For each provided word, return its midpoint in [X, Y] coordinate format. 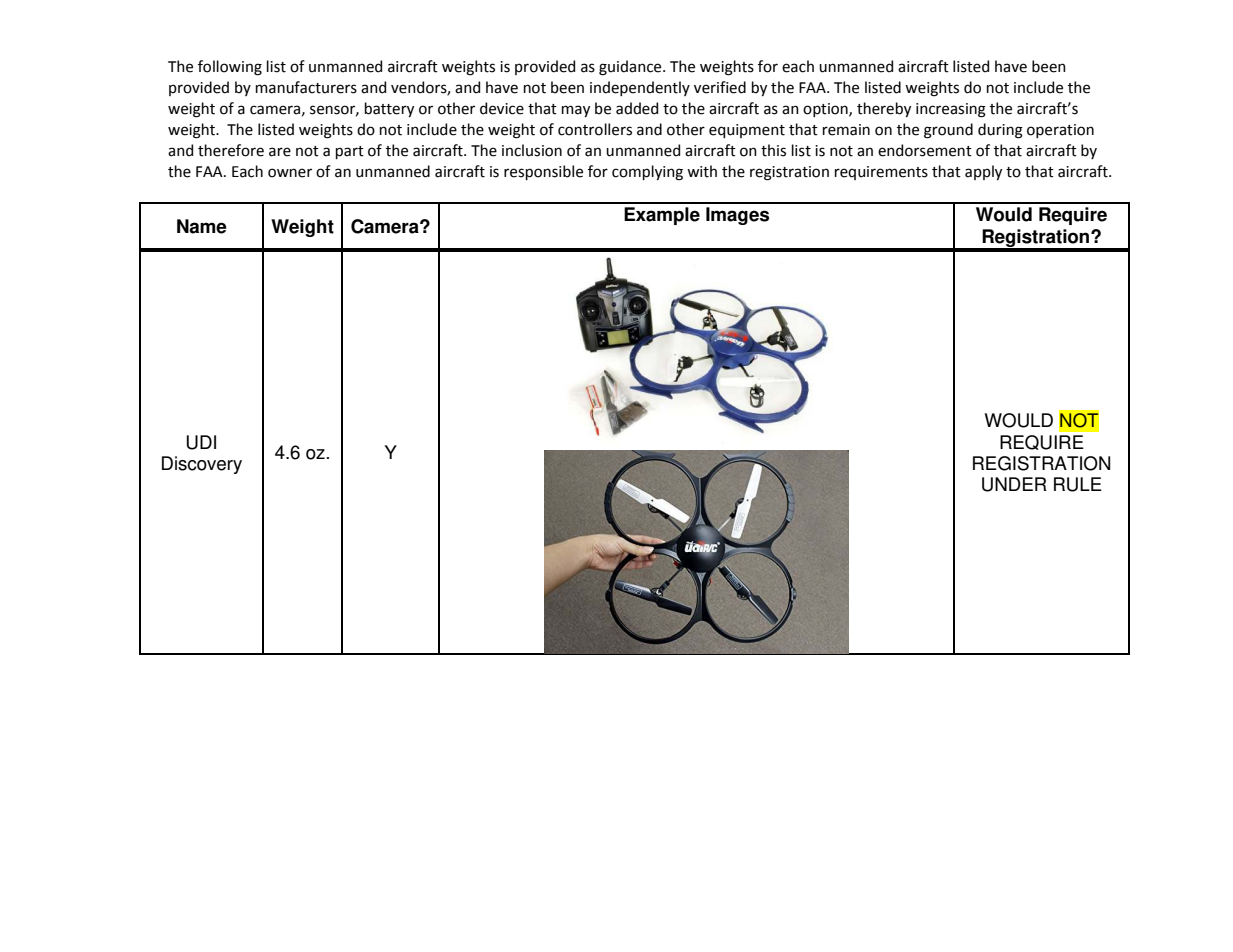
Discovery [202, 465]
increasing [951, 110]
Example [662, 216]
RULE [1078, 484]
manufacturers [306, 87]
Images [737, 216]
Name [202, 226]
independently [640, 88]
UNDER [1014, 484]
